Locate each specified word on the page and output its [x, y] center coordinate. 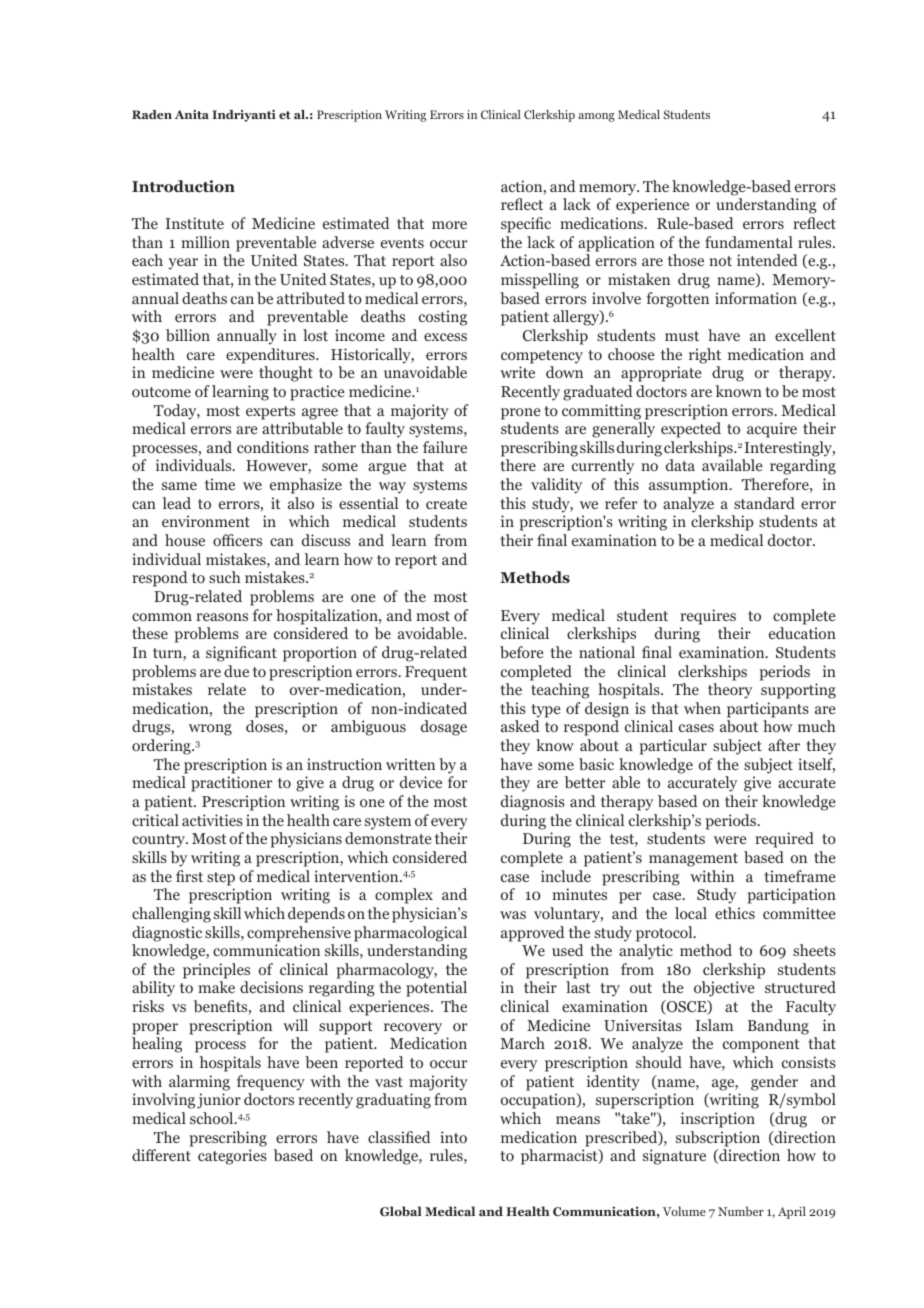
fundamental [749, 242]
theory [730, 691]
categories [232, 1157]
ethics [735, 913]
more [449, 225]
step [221, 879]
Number [741, 1211]
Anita [192, 114]
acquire [772, 430]
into [453, 1137]
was [513, 915]
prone [521, 414]
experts [270, 413]
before [522, 652]
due [236, 671]
